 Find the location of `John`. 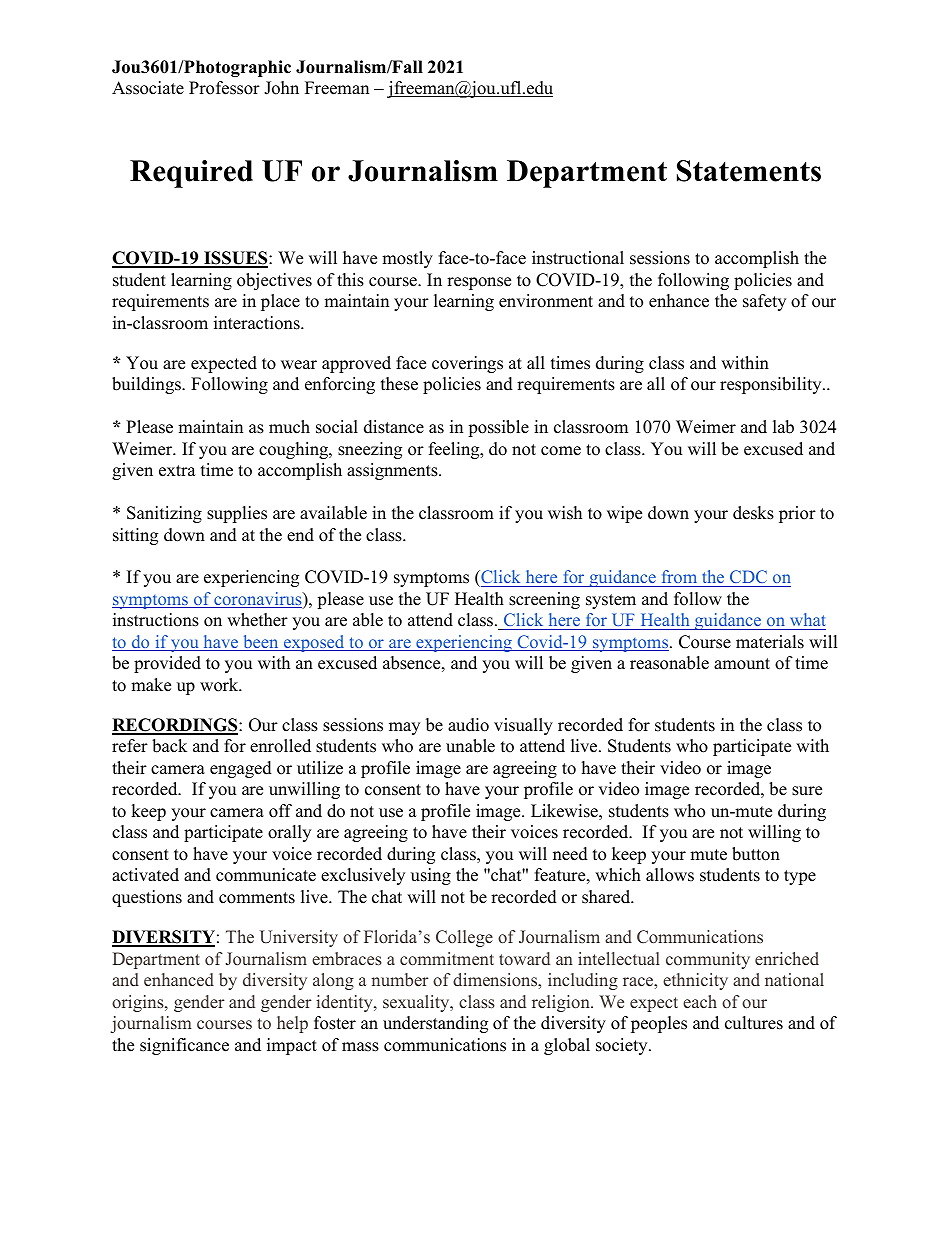

John is located at coordinates (281, 88).
